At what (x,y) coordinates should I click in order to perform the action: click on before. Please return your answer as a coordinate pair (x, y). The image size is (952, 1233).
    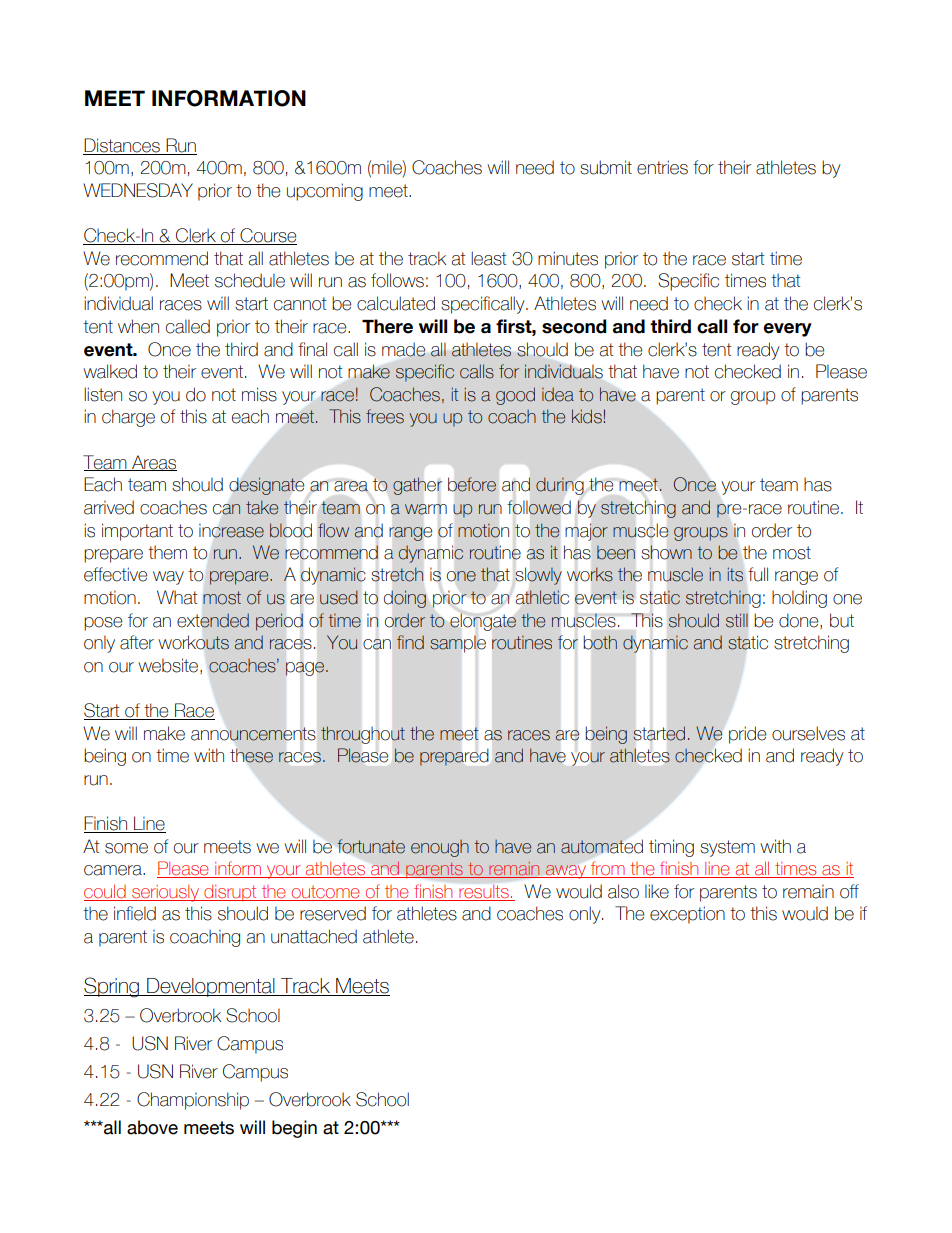
    Looking at the image, I should click on (472, 484).
